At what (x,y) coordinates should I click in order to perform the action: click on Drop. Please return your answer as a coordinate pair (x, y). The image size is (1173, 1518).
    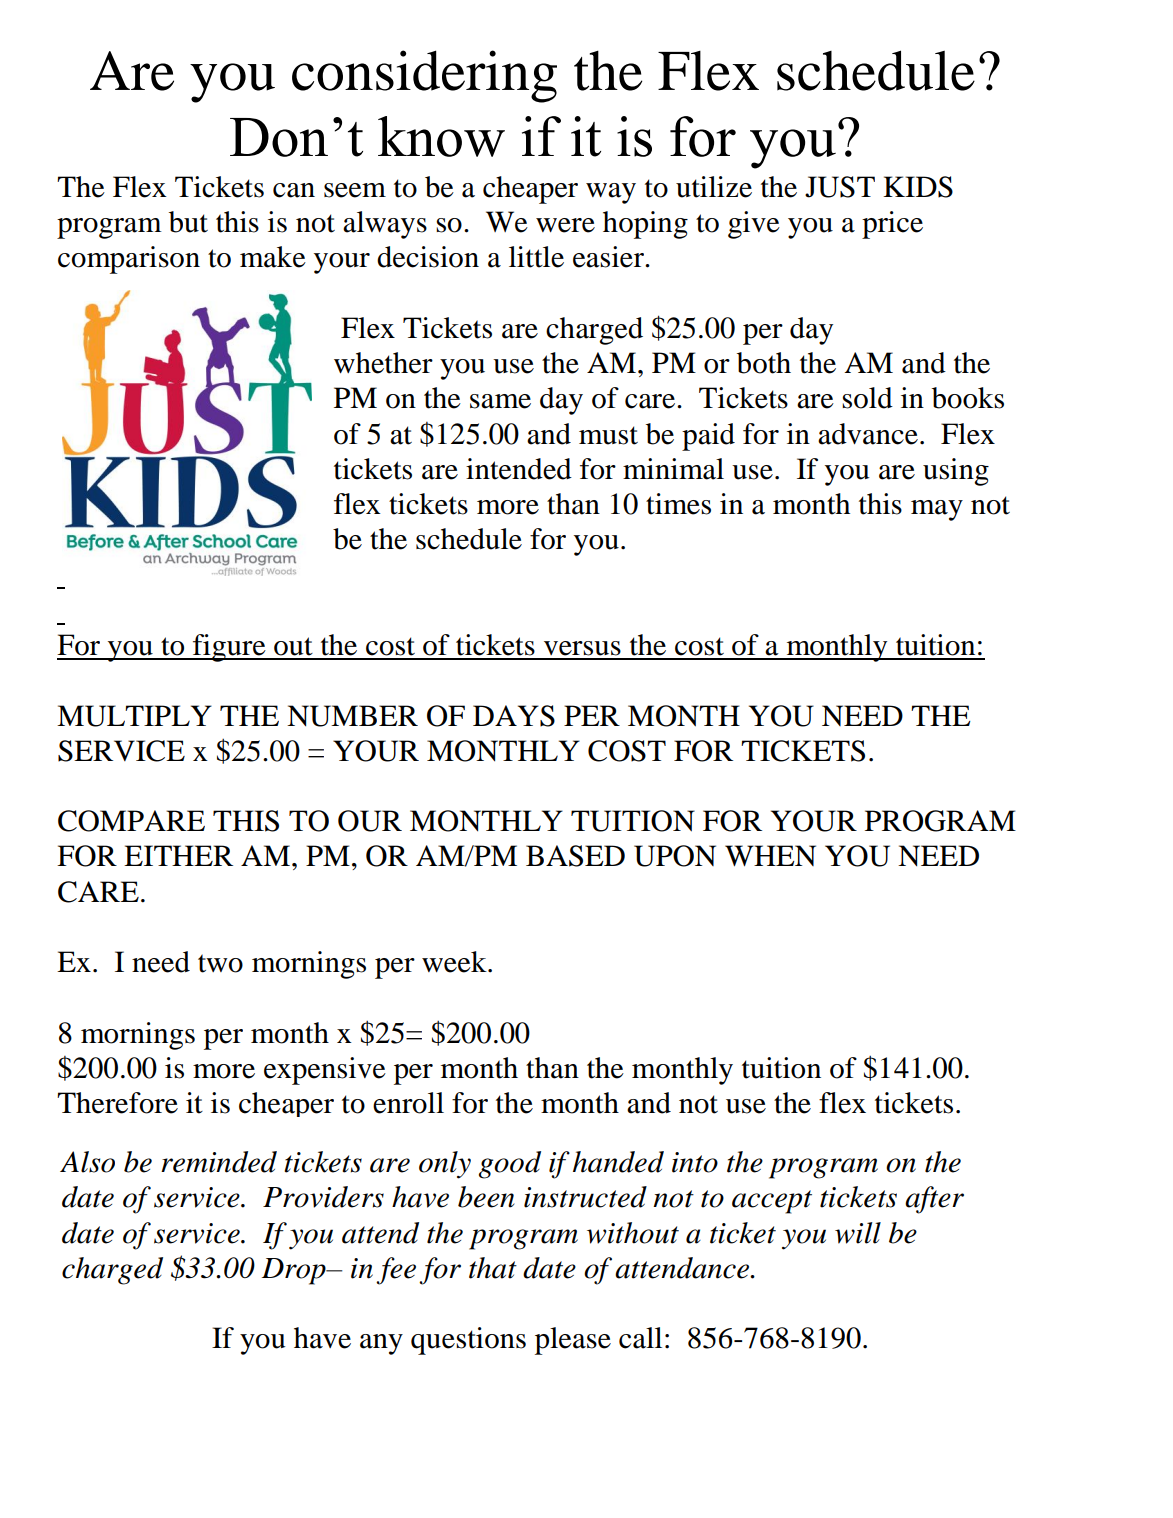
    Looking at the image, I should click on (295, 1271).
